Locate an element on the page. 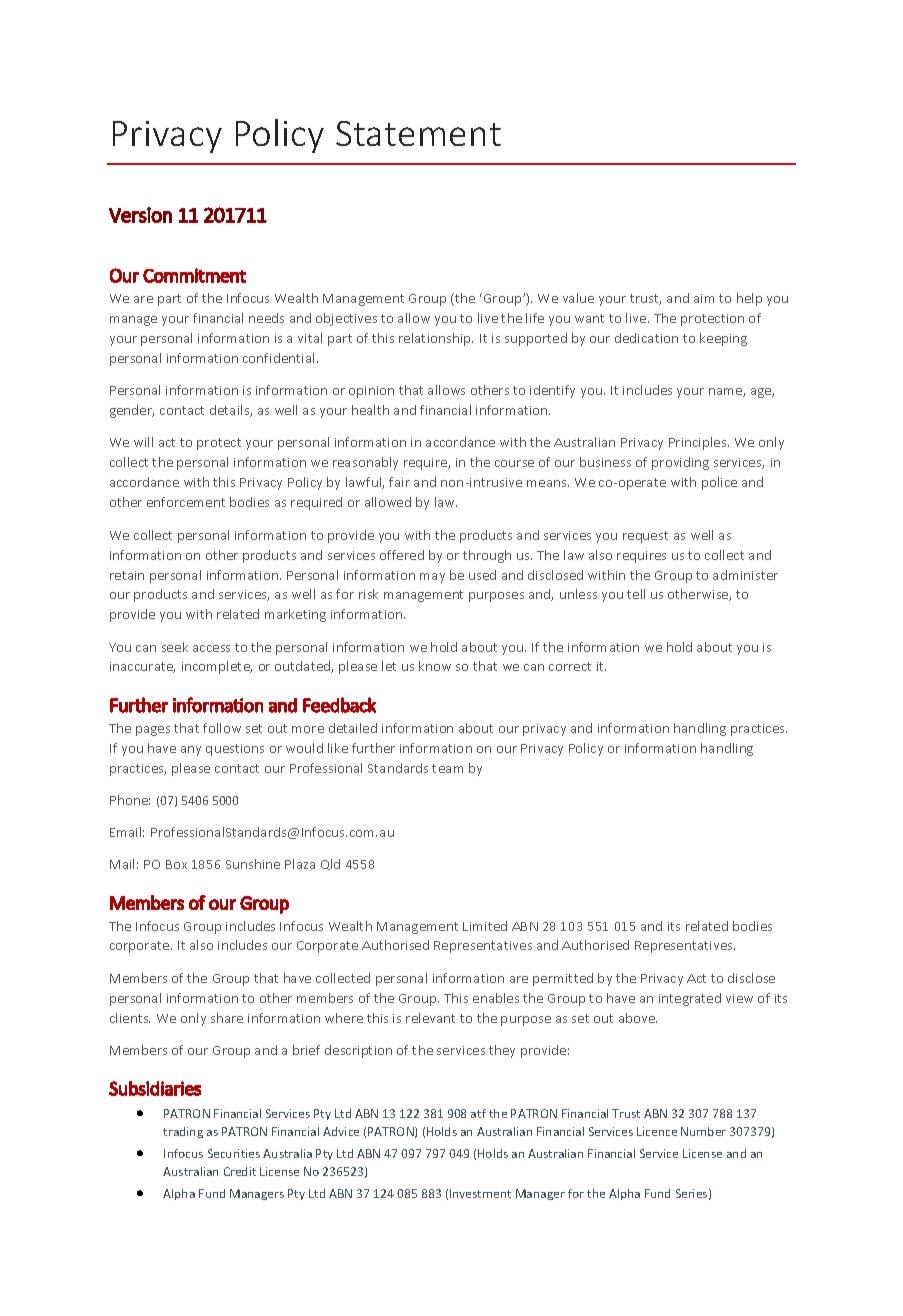 This document has width=903, height=1316. Licence is located at coordinates (657, 1131).
